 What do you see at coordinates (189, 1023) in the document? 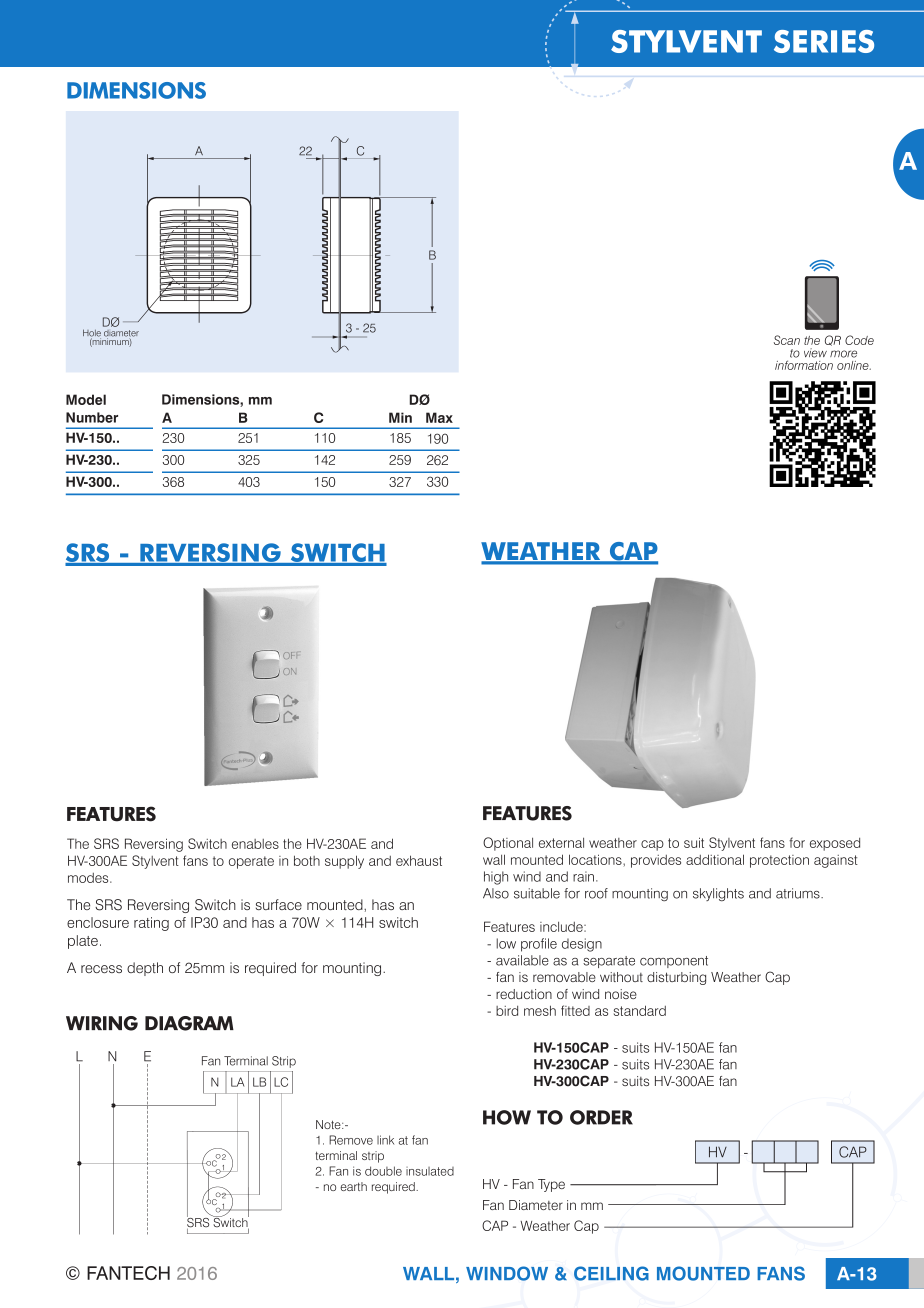
I see `DIAGRAM` at bounding box center [189, 1023].
